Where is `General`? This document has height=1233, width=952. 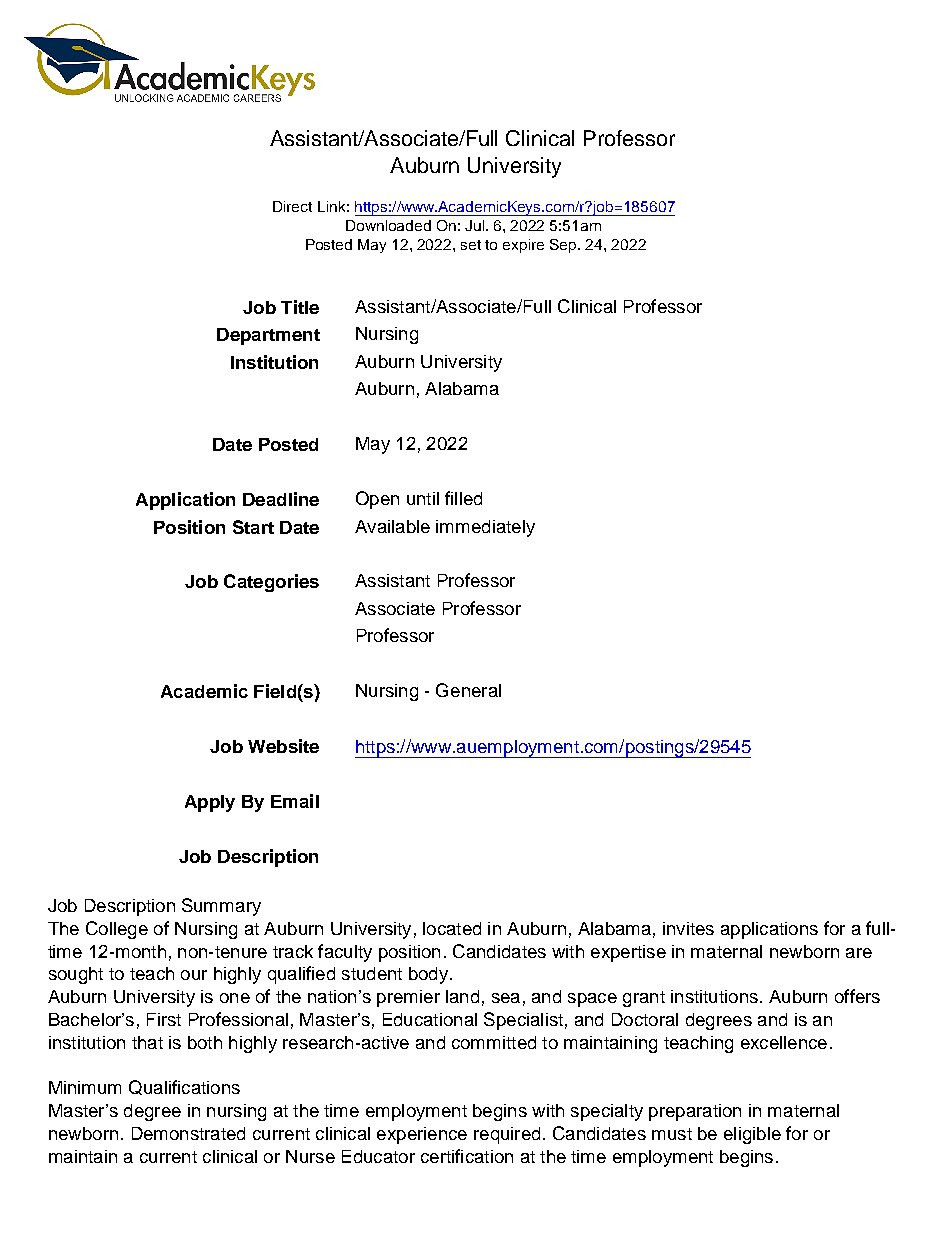 General is located at coordinates (468, 690).
